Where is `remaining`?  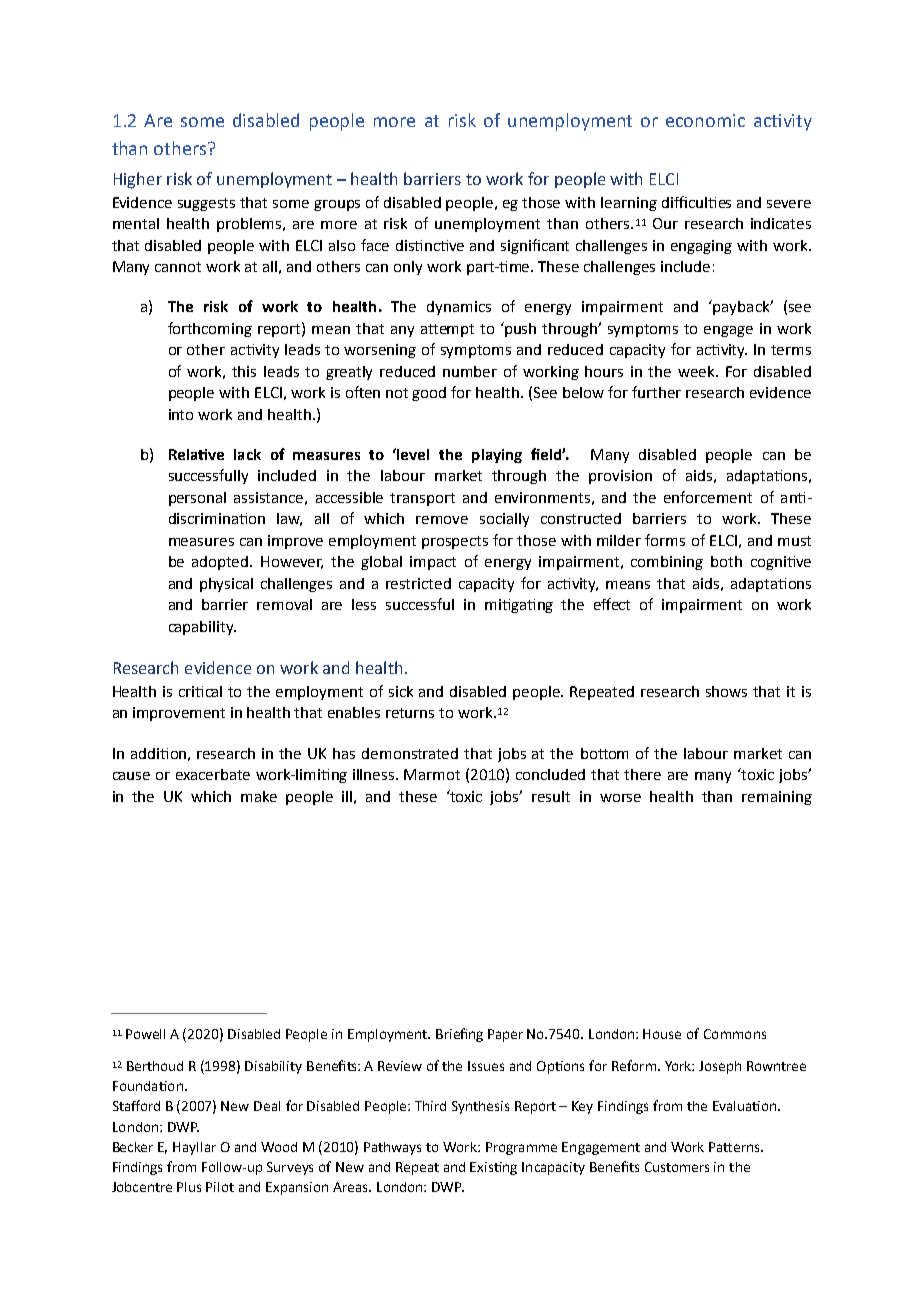 remaining is located at coordinates (777, 798).
